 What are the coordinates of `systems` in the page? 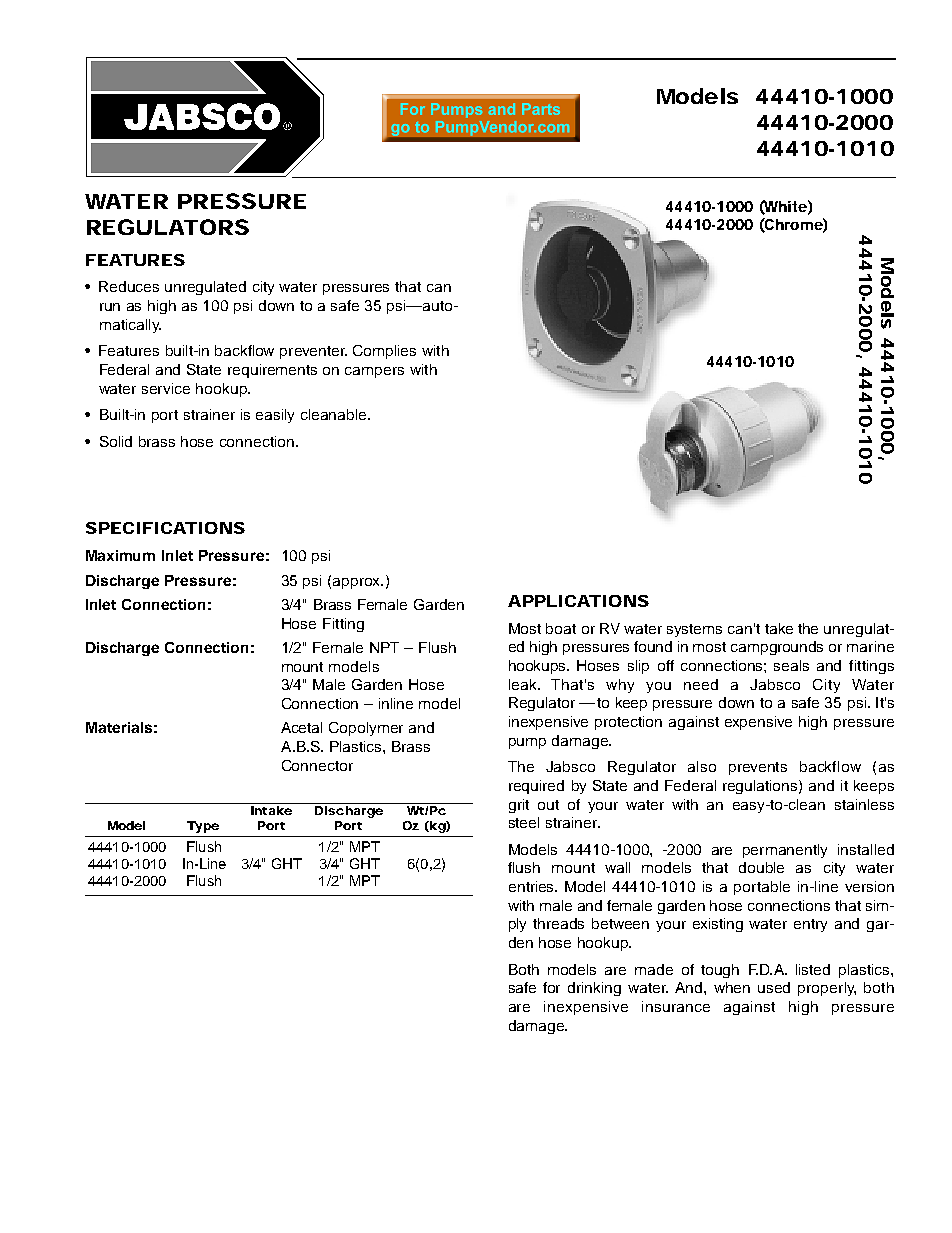 It's located at (694, 630).
